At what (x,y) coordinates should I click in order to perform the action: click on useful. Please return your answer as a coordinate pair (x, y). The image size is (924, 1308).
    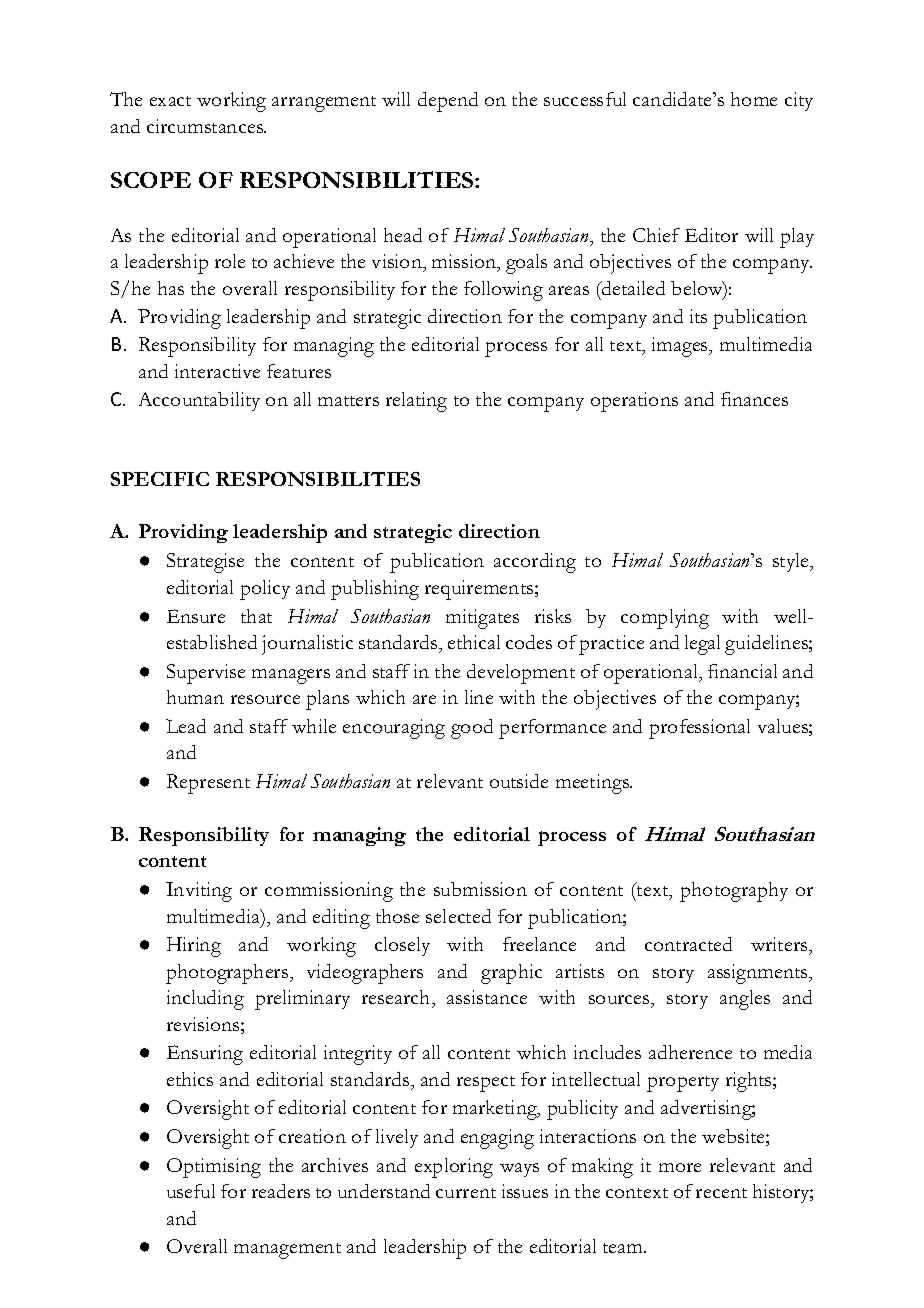
    Looking at the image, I should click on (191, 1191).
